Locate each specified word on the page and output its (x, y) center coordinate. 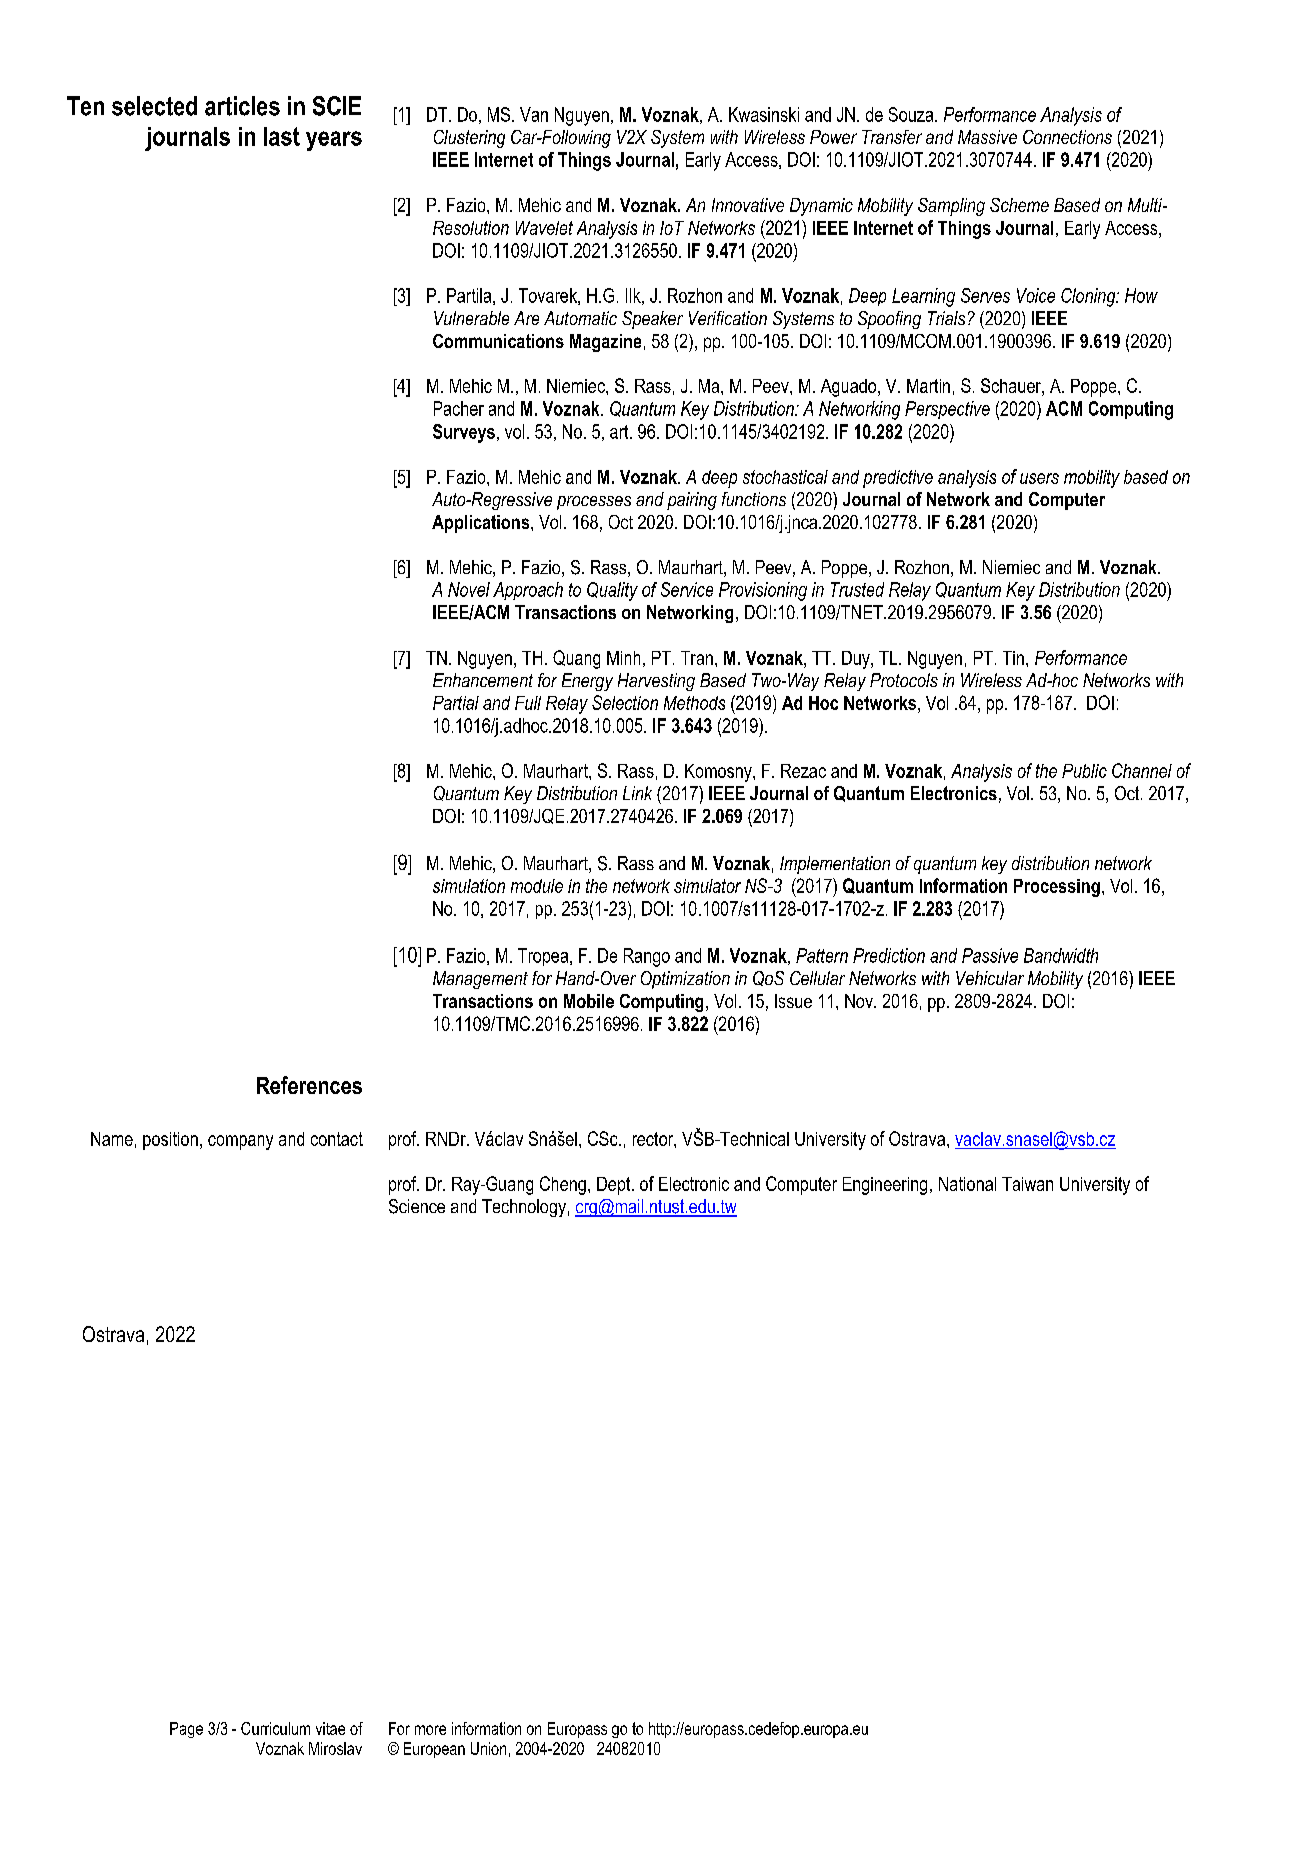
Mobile (589, 1001)
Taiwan (1027, 1184)
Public (1084, 771)
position (170, 1141)
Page (186, 1730)
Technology (524, 1208)
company (240, 1142)
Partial (456, 703)
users (1039, 478)
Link (637, 793)
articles (242, 106)
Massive (987, 137)
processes (594, 503)
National (967, 1184)
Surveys (464, 433)
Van (534, 114)
